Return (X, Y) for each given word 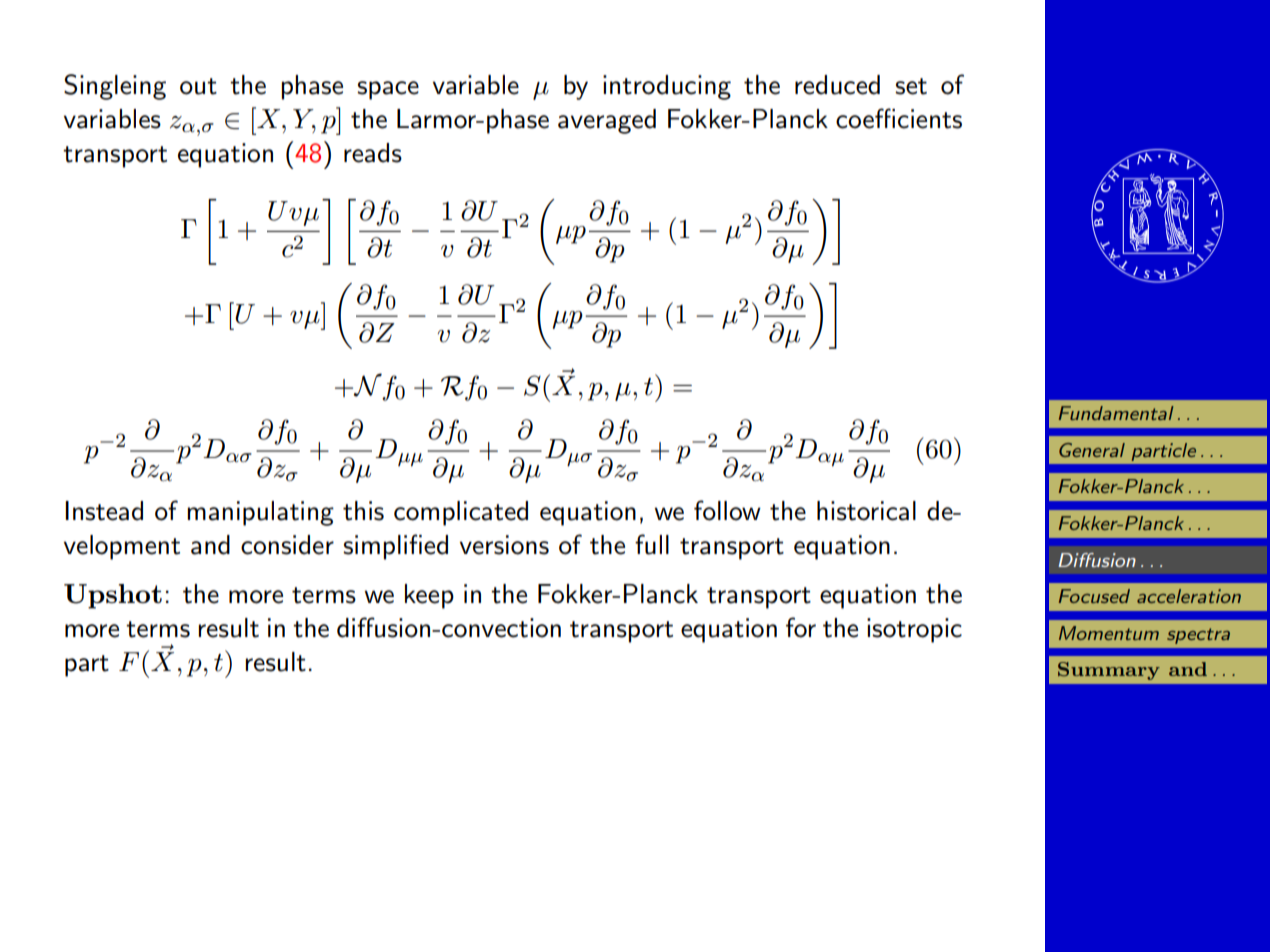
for (801, 627)
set (911, 86)
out (198, 86)
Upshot (113, 596)
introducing (667, 87)
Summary (1109, 671)
